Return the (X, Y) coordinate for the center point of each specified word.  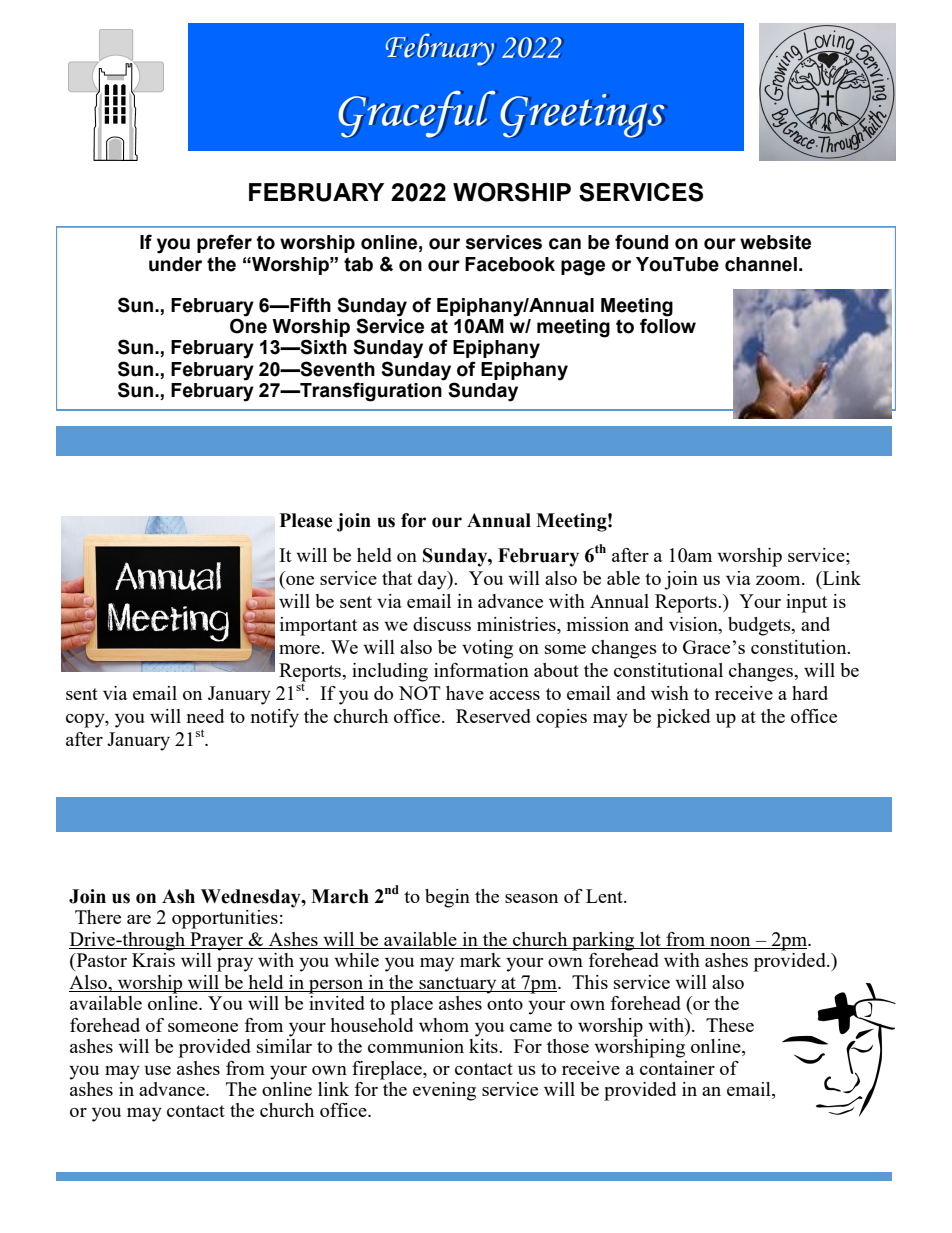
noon (730, 943)
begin (447, 898)
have (465, 693)
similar (284, 1044)
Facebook (510, 264)
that (397, 578)
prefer (224, 243)
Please (306, 520)
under (175, 264)
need (205, 716)
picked (683, 718)
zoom (779, 580)
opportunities (225, 919)
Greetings (583, 116)
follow (668, 325)
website (775, 242)
